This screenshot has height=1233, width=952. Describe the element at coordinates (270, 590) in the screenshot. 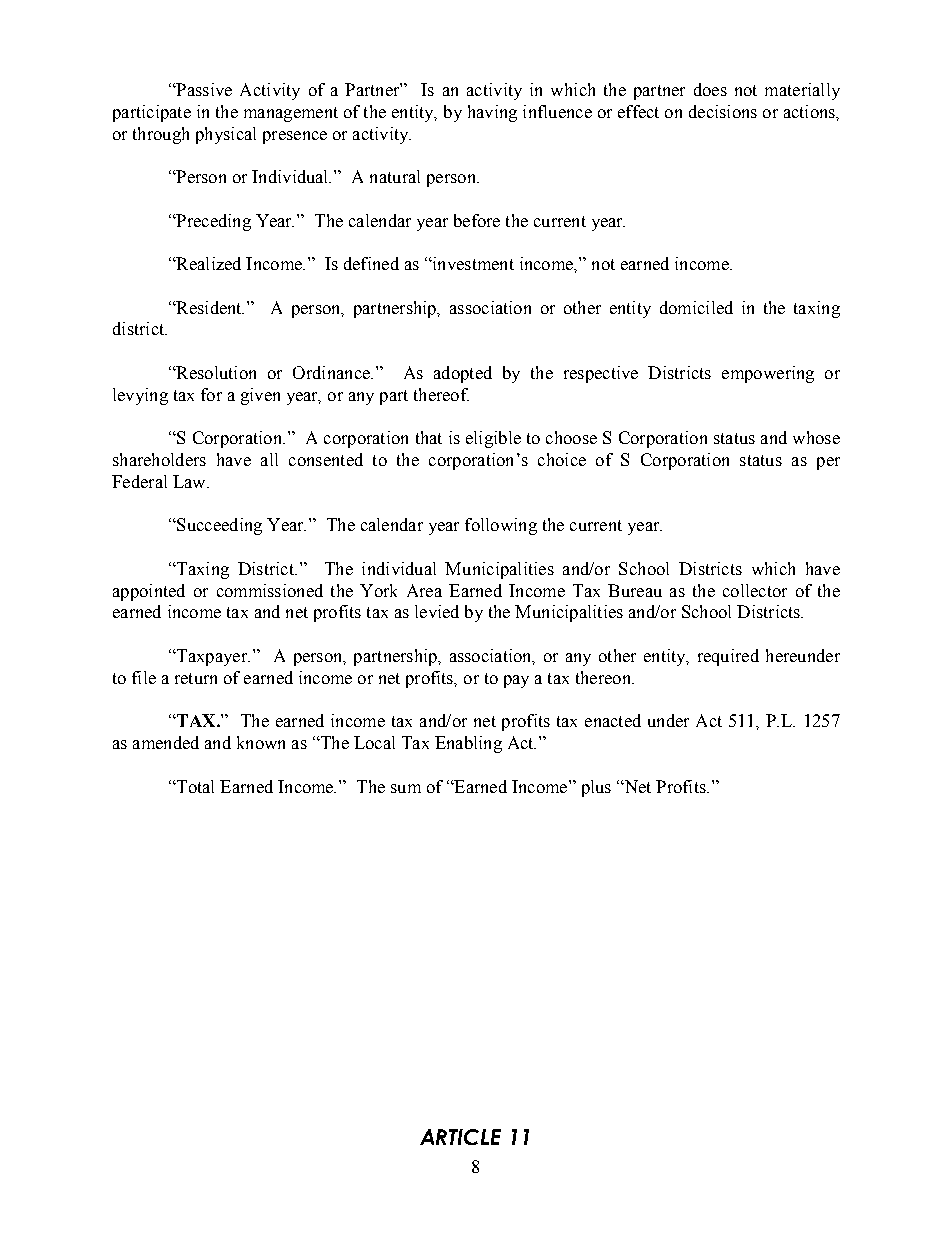

I see `commissioned` at that location.
